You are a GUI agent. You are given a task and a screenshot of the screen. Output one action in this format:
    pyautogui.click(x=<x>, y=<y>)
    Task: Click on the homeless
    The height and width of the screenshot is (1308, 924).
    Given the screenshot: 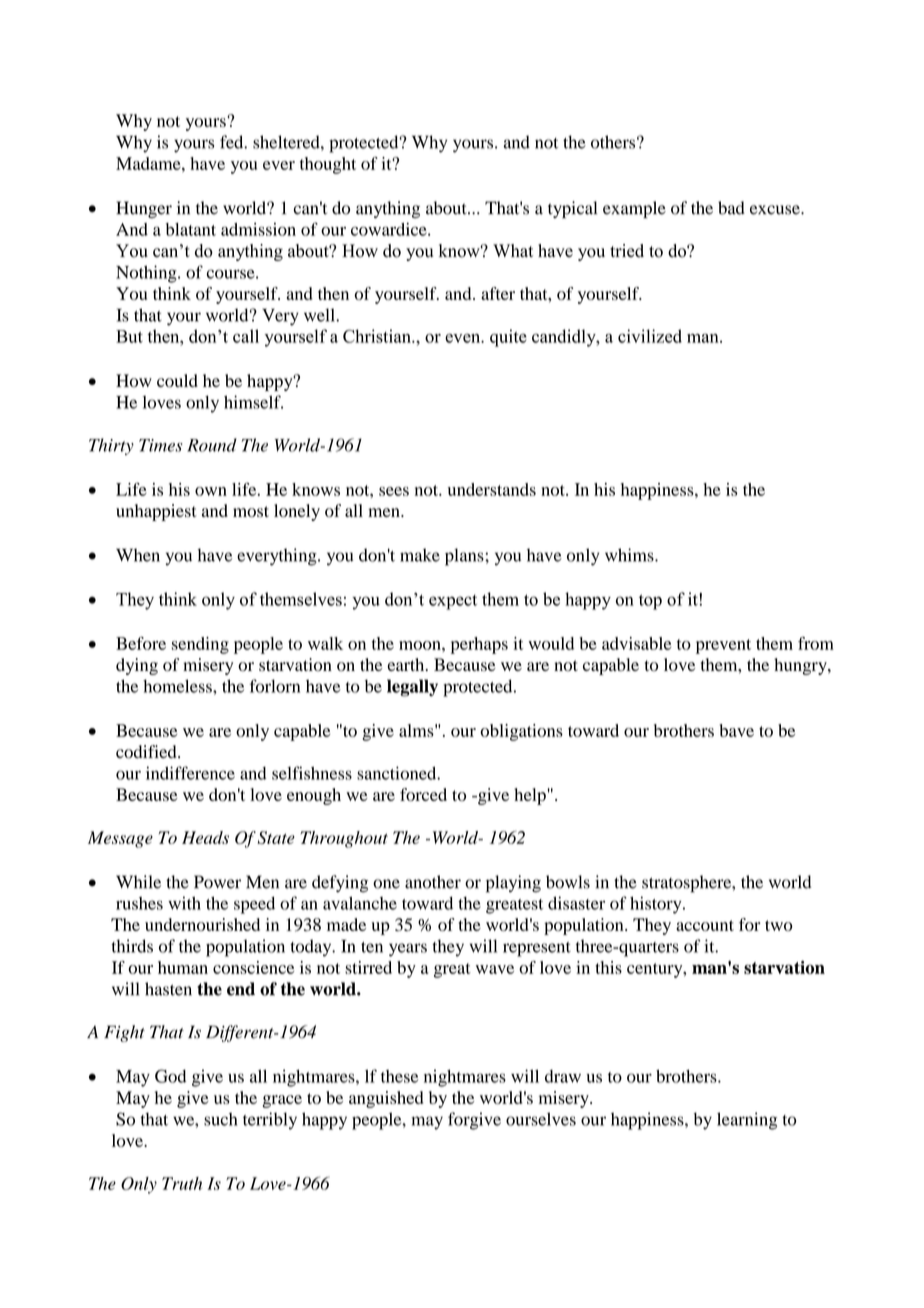 What is the action you would take?
    pyautogui.click(x=178, y=686)
